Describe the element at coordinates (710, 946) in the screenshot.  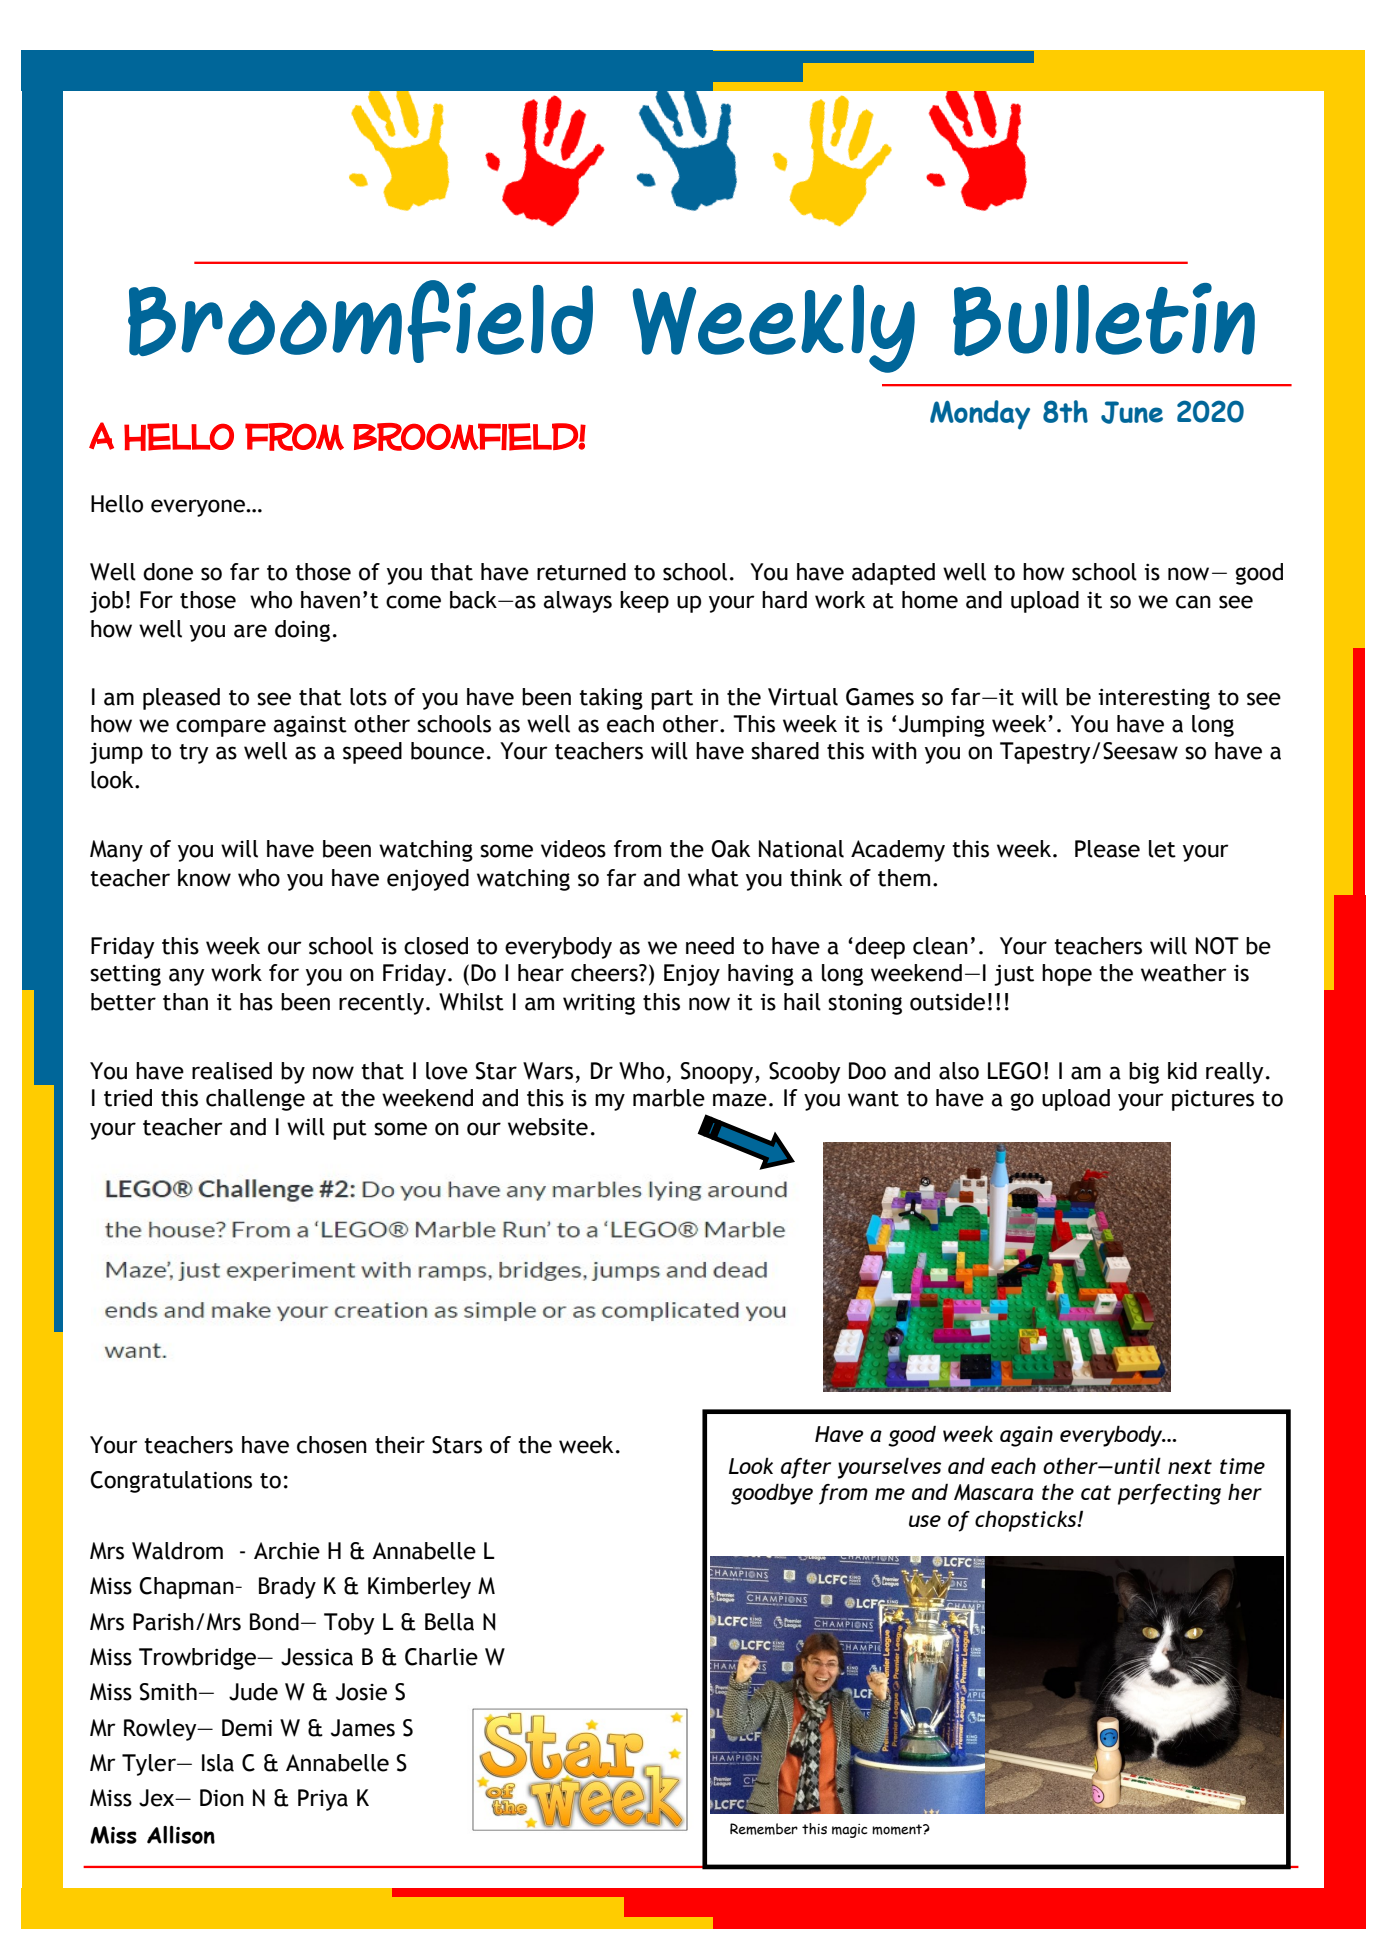
I see `need` at that location.
